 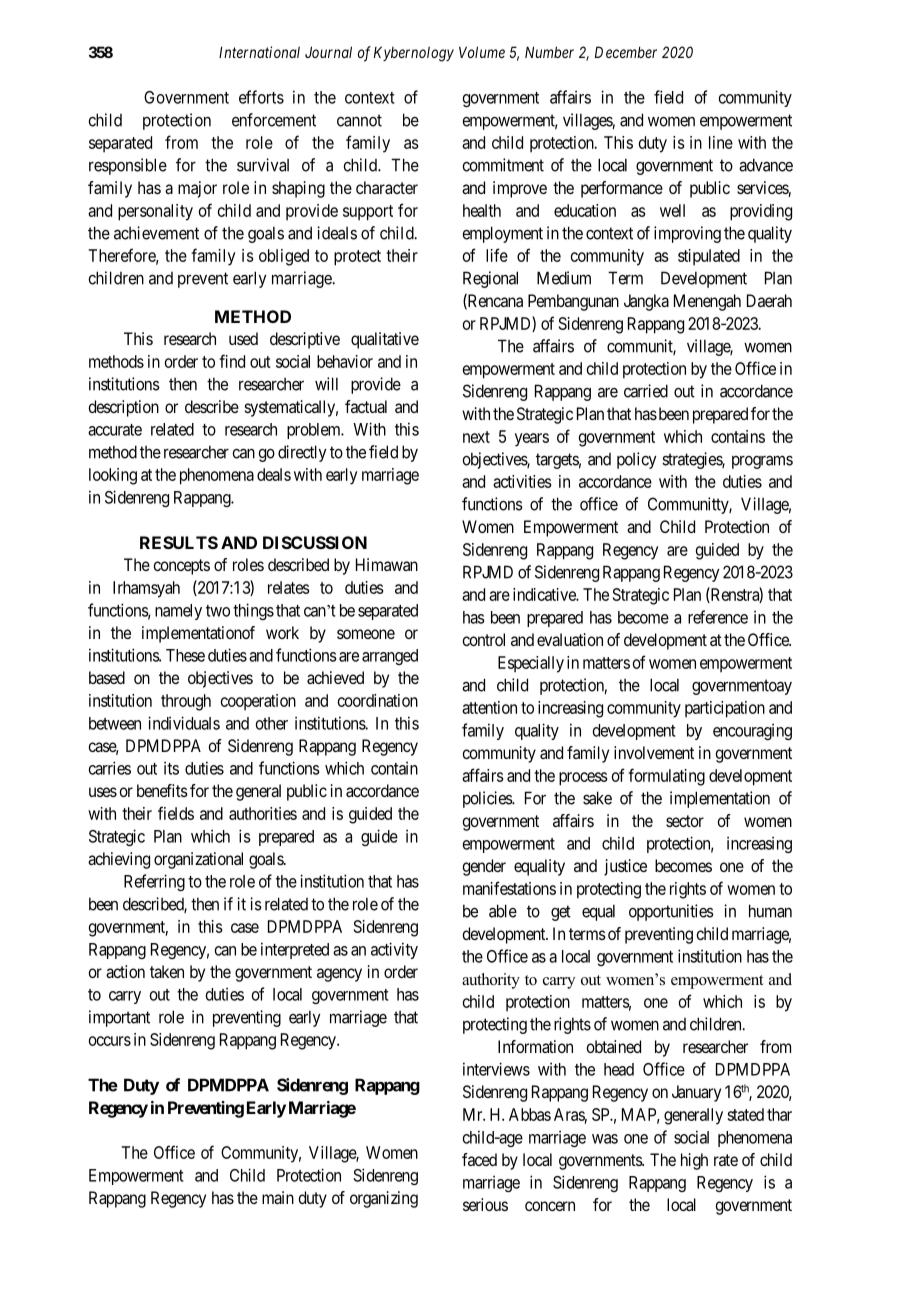 What do you see at coordinates (482, 52) in the document?
I see `Volume` at bounding box center [482, 52].
